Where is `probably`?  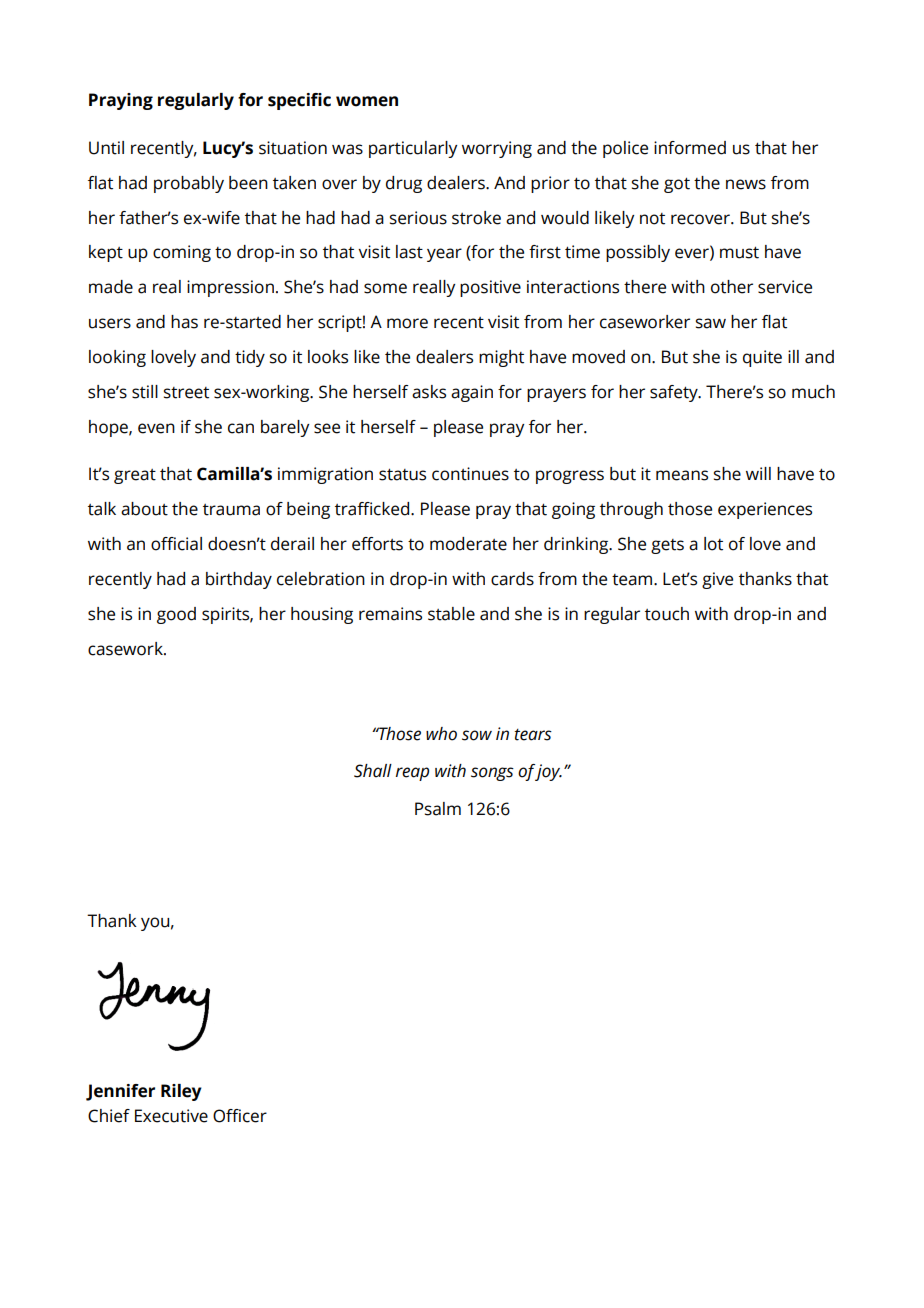 probably is located at coordinates (189, 184).
